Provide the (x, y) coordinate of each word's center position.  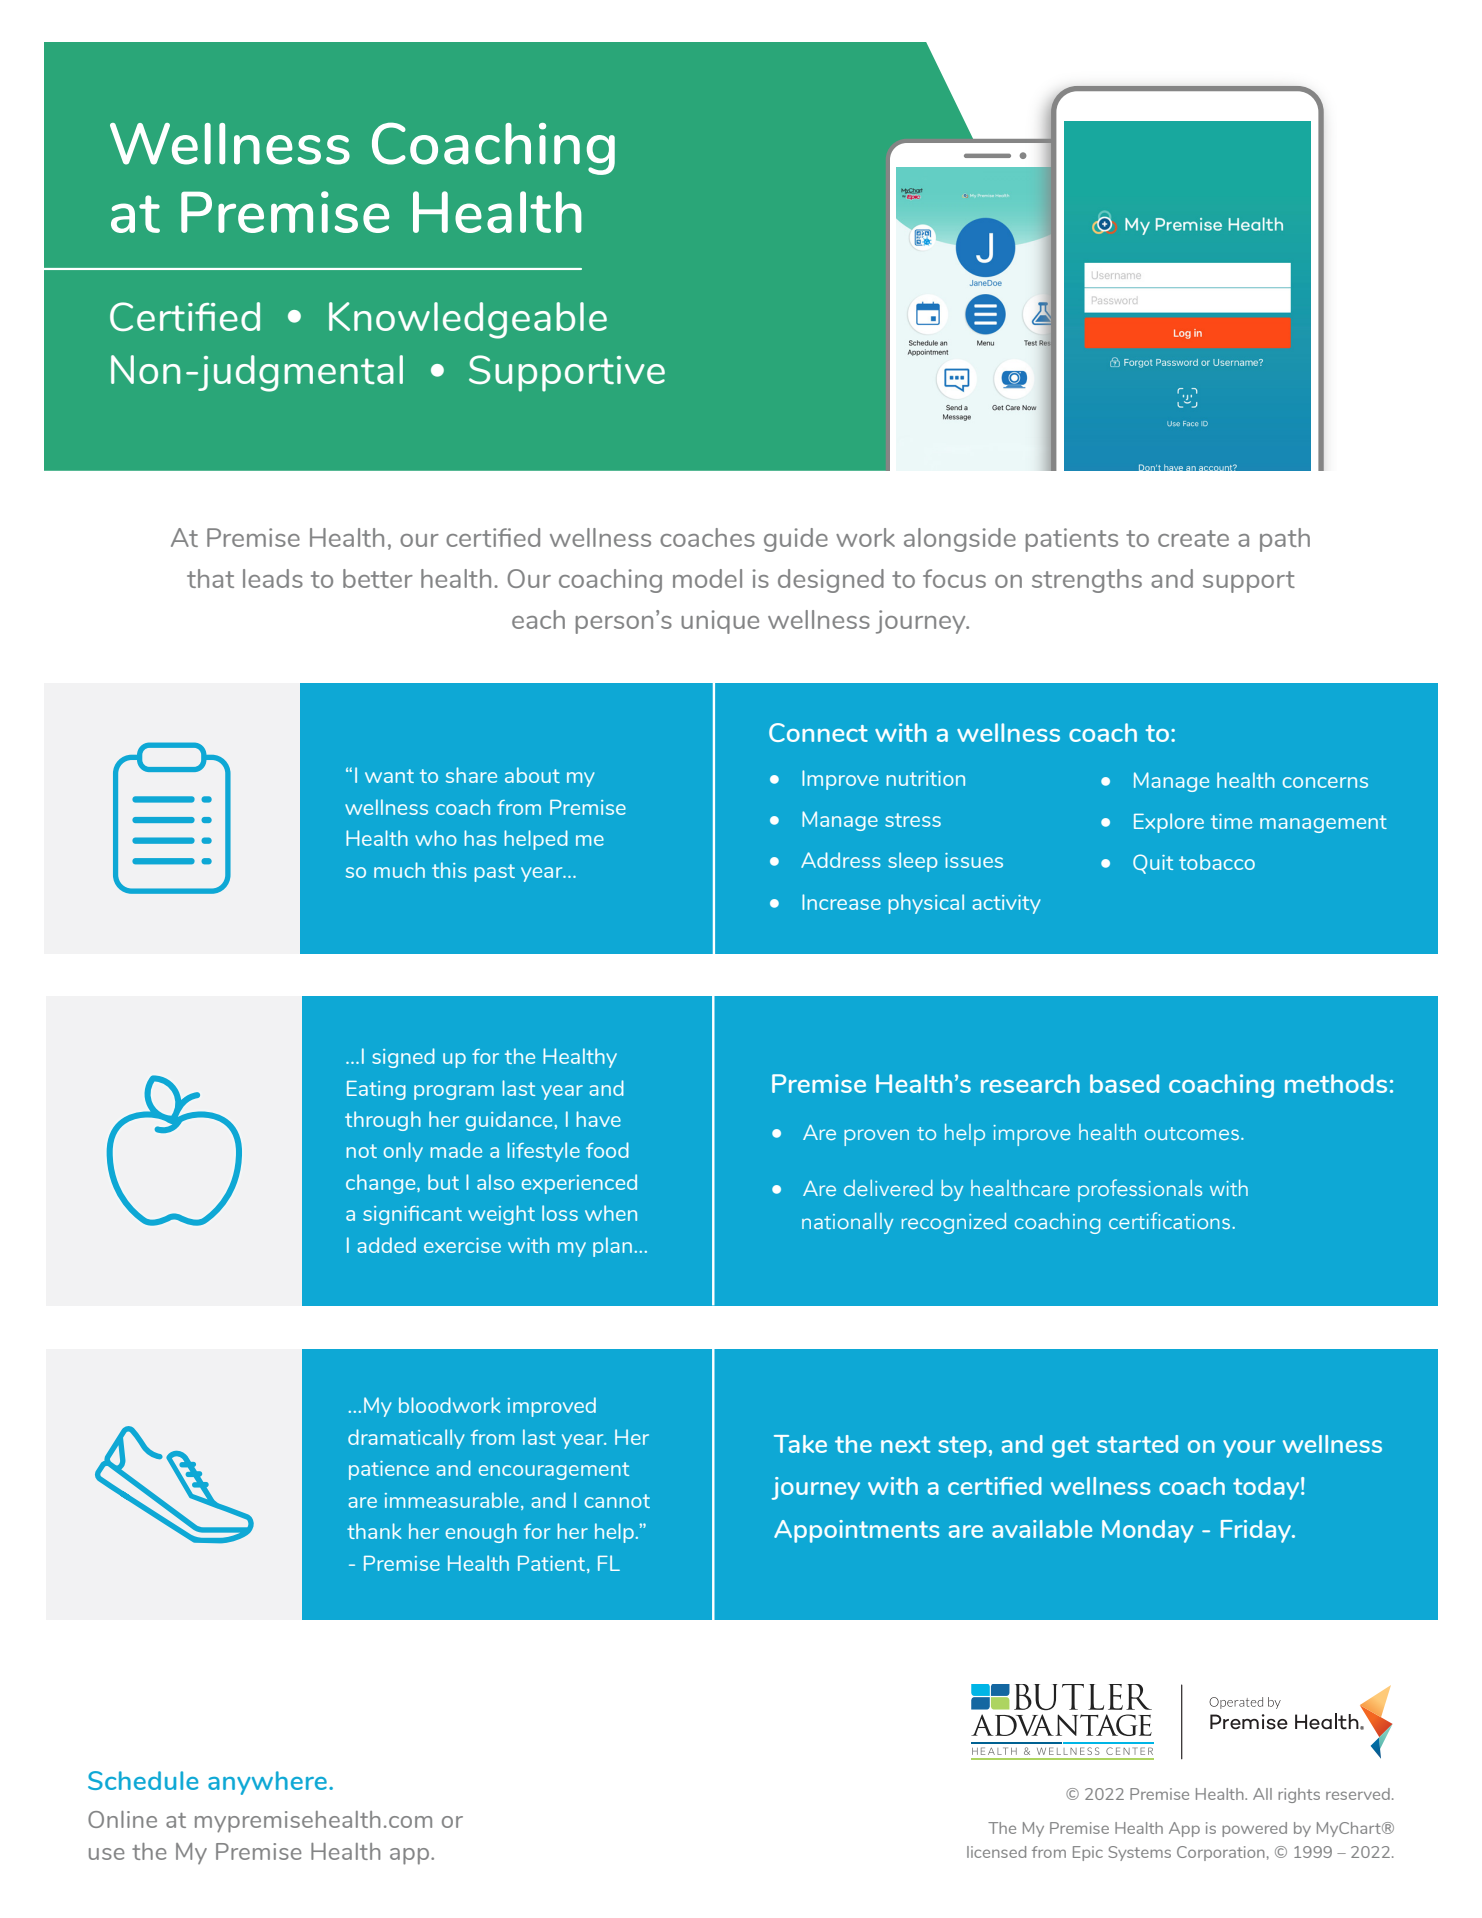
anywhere (267, 1783)
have (598, 1119)
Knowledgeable (468, 320)
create (1193, 538)
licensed (996, 1852)
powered (1254, 1829)
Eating (376, 1090)
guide (796, 540)
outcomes (1192, 1133)
